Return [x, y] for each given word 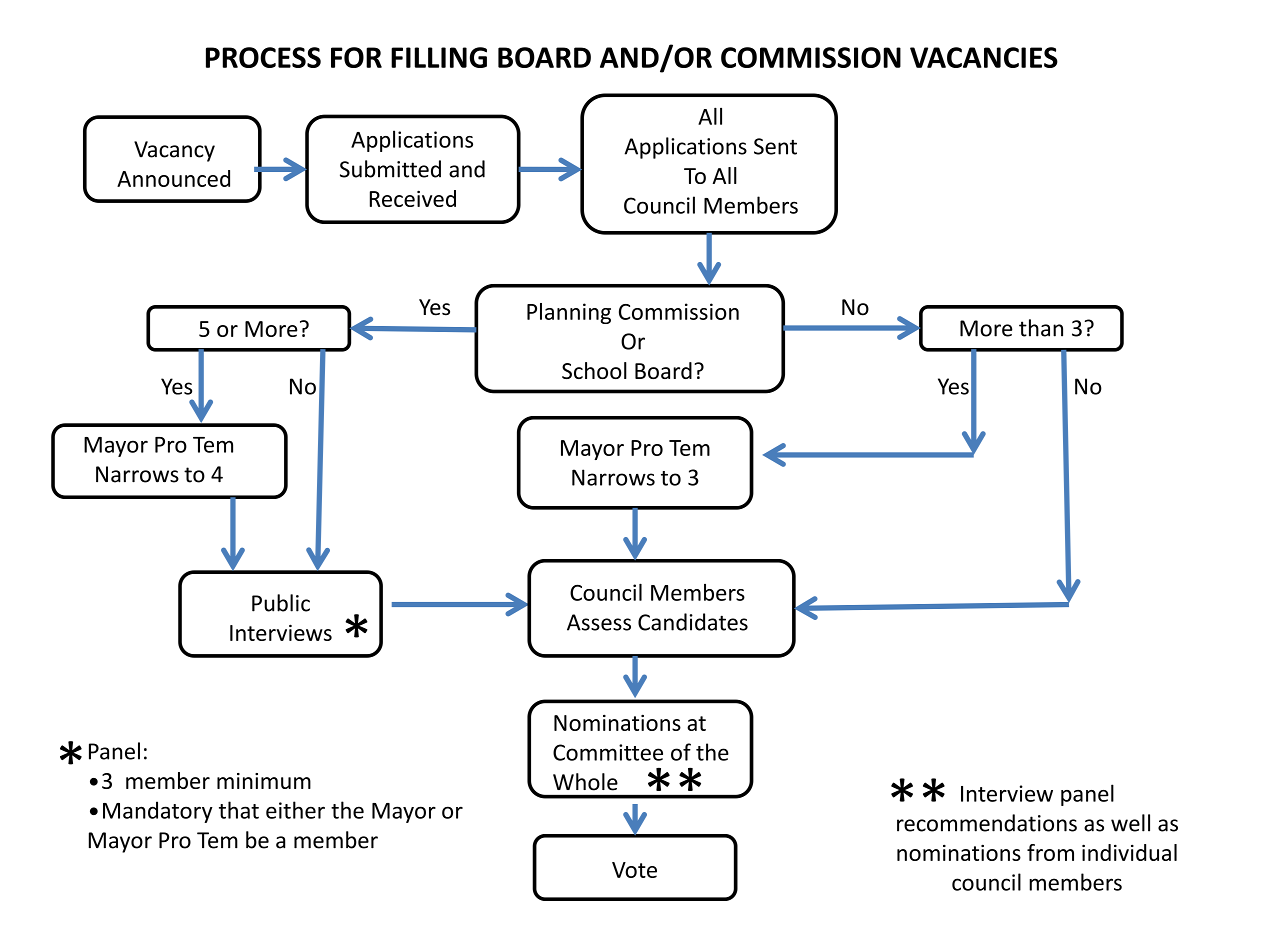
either [295, 810]
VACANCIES [984, 57]
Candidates [693, 622]
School [594, 370]
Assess [599, 622]
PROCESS [263, 57]
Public [281, 603]
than [1041, 328]
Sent [775, 146]
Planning [569, 313]
